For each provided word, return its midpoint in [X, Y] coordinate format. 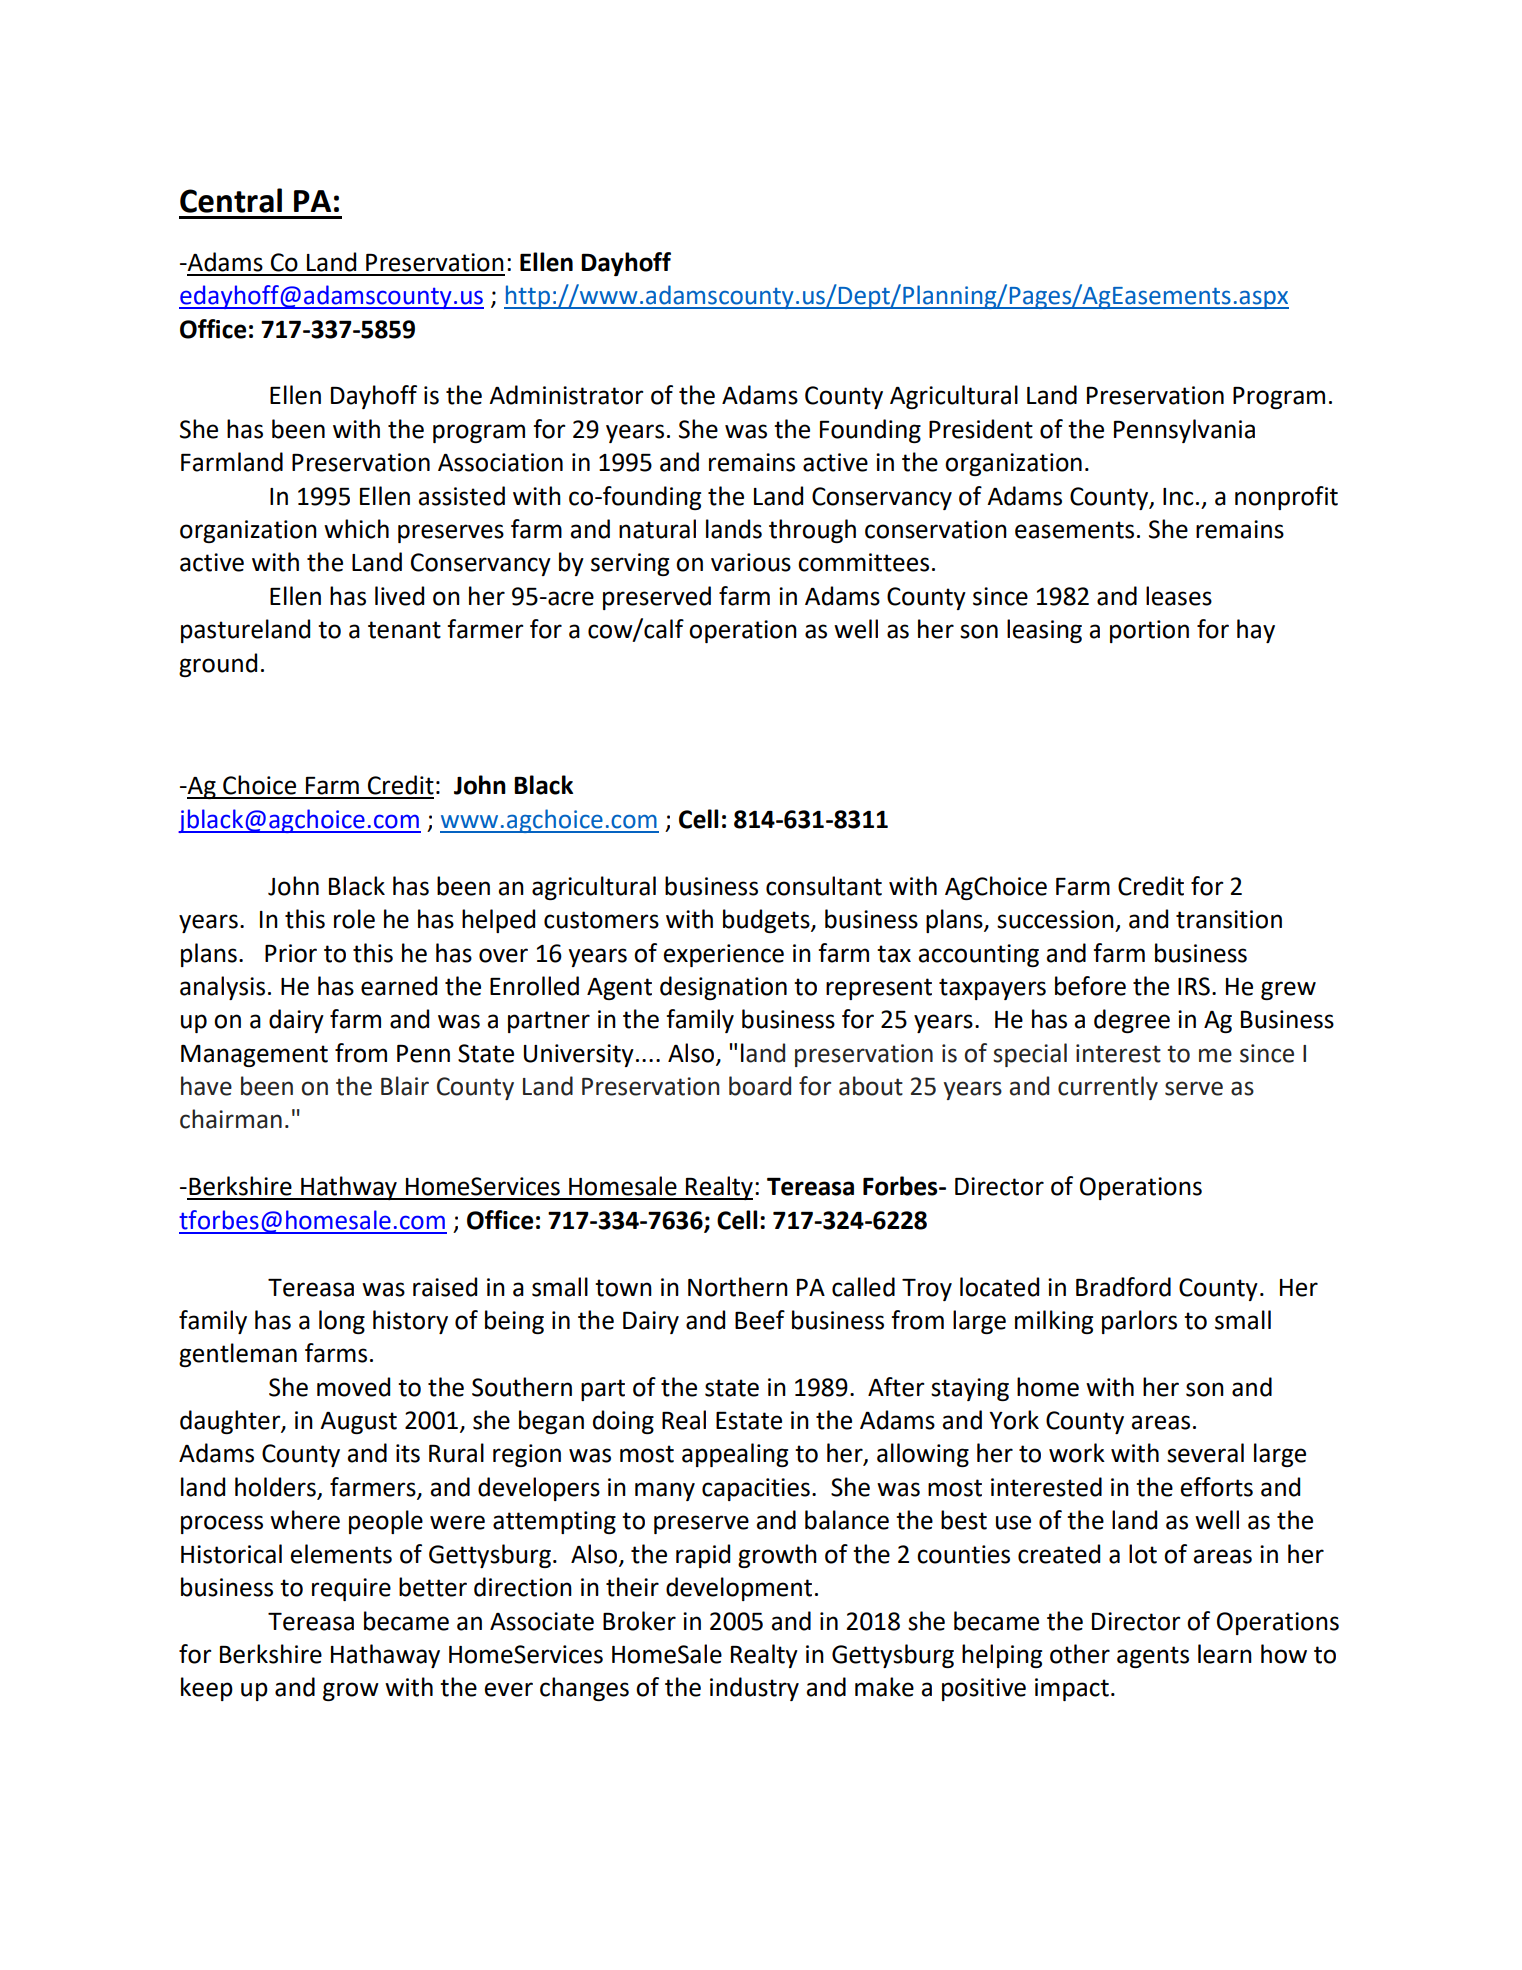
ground [218, 665]
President [981, 429]
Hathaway [385, 1656]
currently [1108, 1088]
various [751, 562]
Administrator [566, 395]
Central [231, 200]
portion [1149, 631]
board [760, 1086]
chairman [231, 1119]
